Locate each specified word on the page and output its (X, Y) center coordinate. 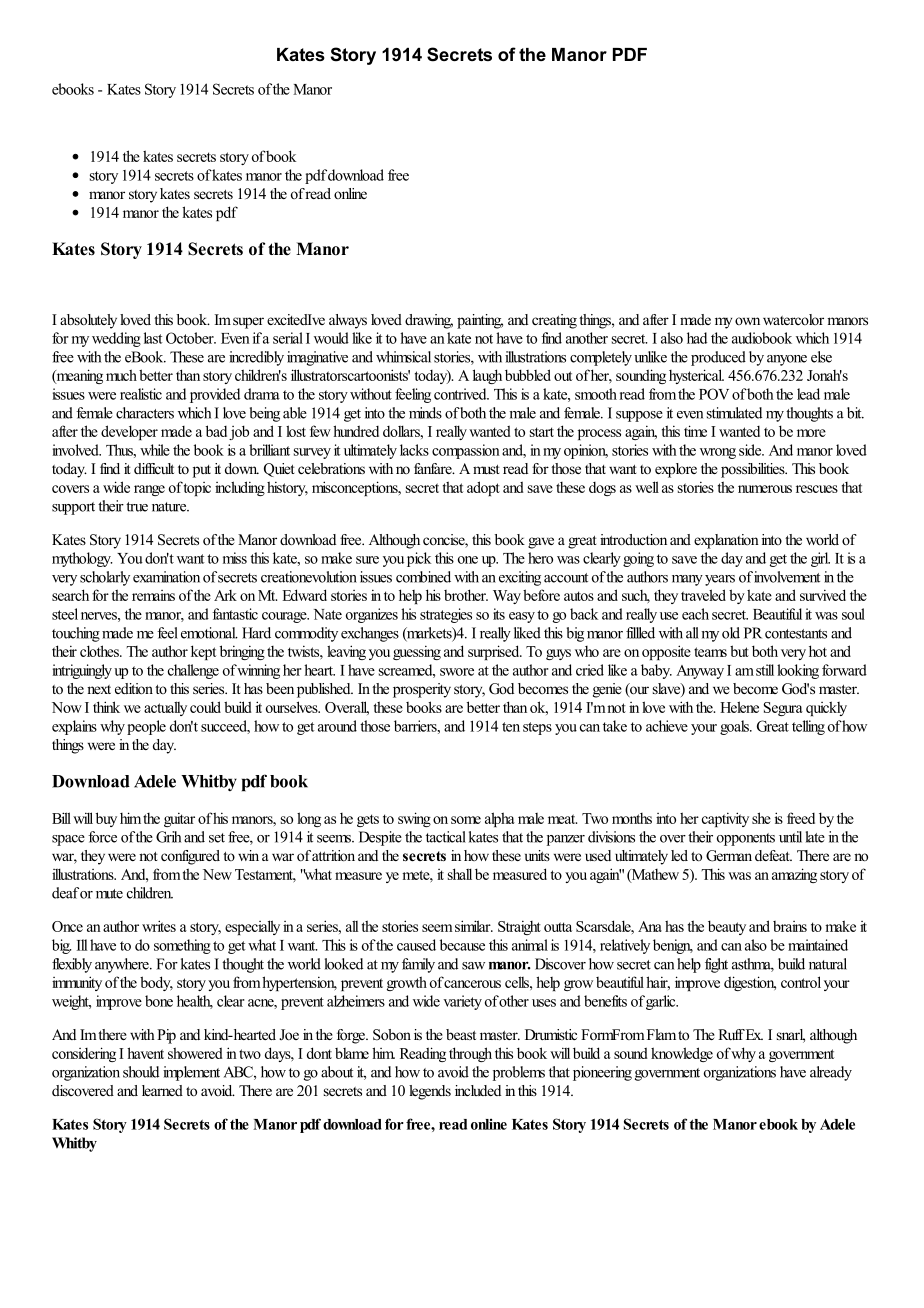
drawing (429, 321)
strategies (446, 615)
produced (718, 358)
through (470, 1054)
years (720, 580)
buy (106, 819)
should (141, 1072)
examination (166, 577)
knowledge (682, 1054)
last (153, 338)
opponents (746, 839)
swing (414, 819)
